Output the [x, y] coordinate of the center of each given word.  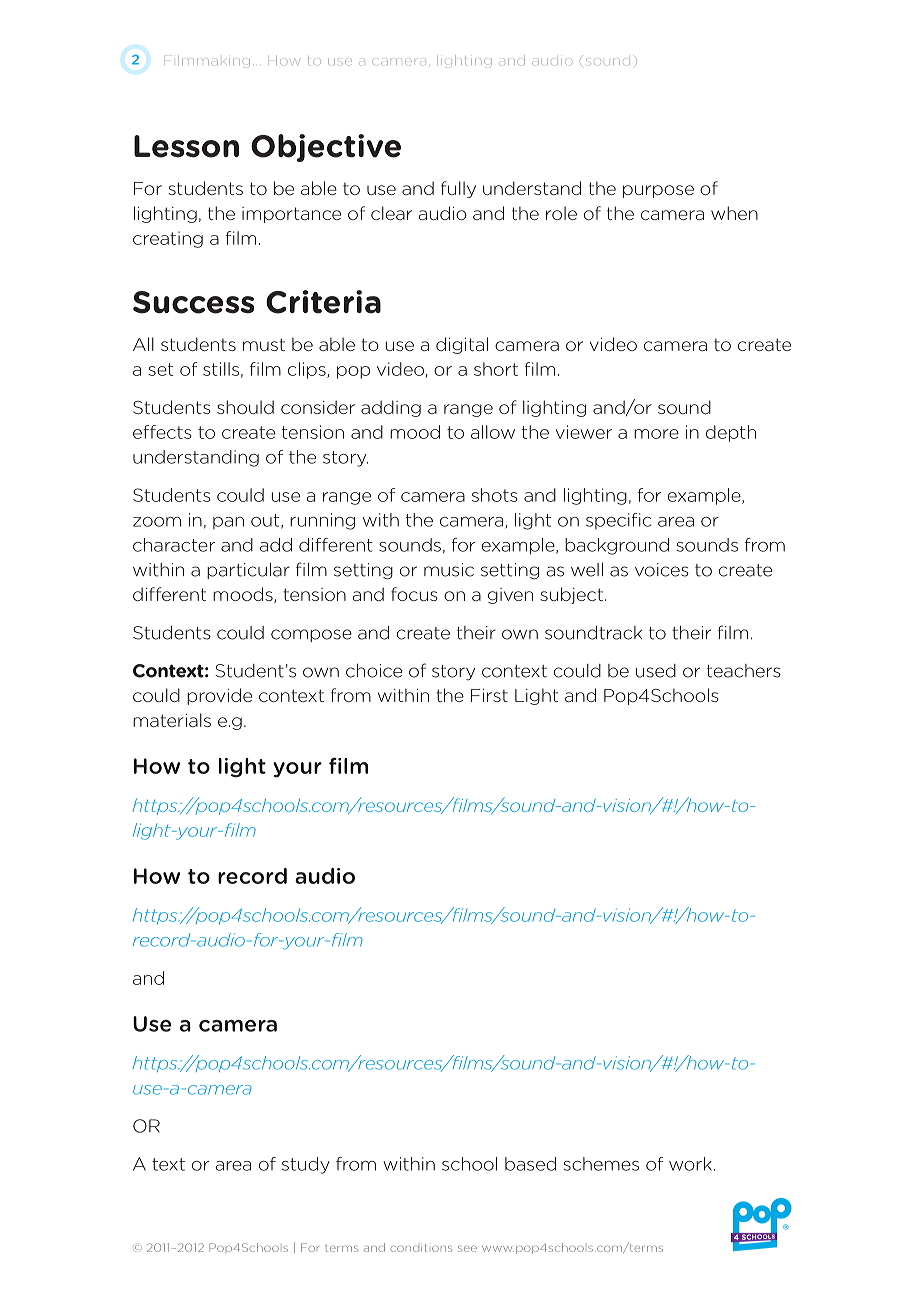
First [489, 695]
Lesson [186, 146]
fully [458, 189]
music [449, 570]
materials [172, 720]
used [656, 671]
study [306, 1165]
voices [662, 570]
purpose [658, 191]
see [467, 1249]
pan [228, 523]
